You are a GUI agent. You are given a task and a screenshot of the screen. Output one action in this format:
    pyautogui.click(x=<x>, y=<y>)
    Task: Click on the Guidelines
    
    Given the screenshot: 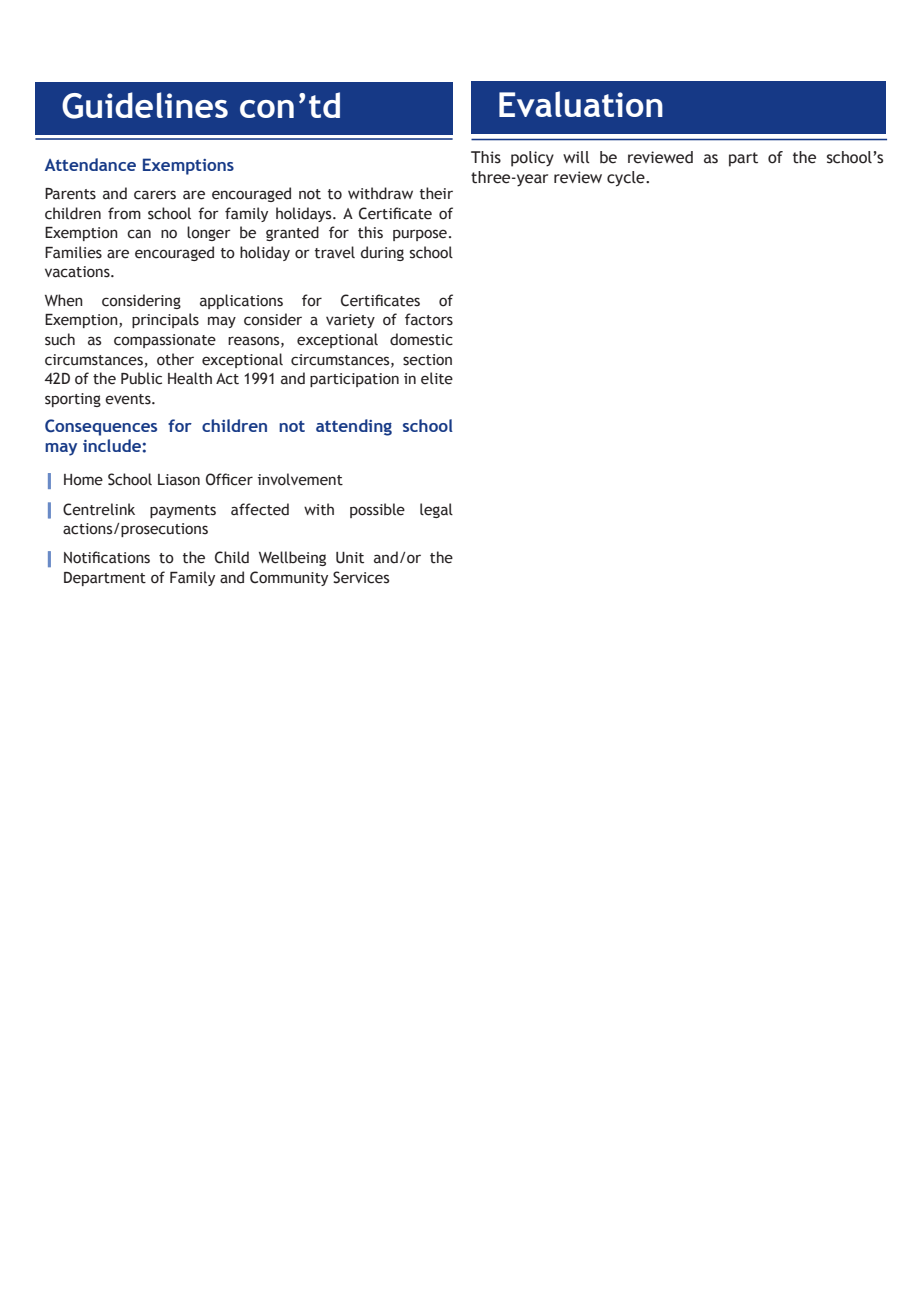 What is the action you would take?
    pyautogui.click(x=145, y=105)
